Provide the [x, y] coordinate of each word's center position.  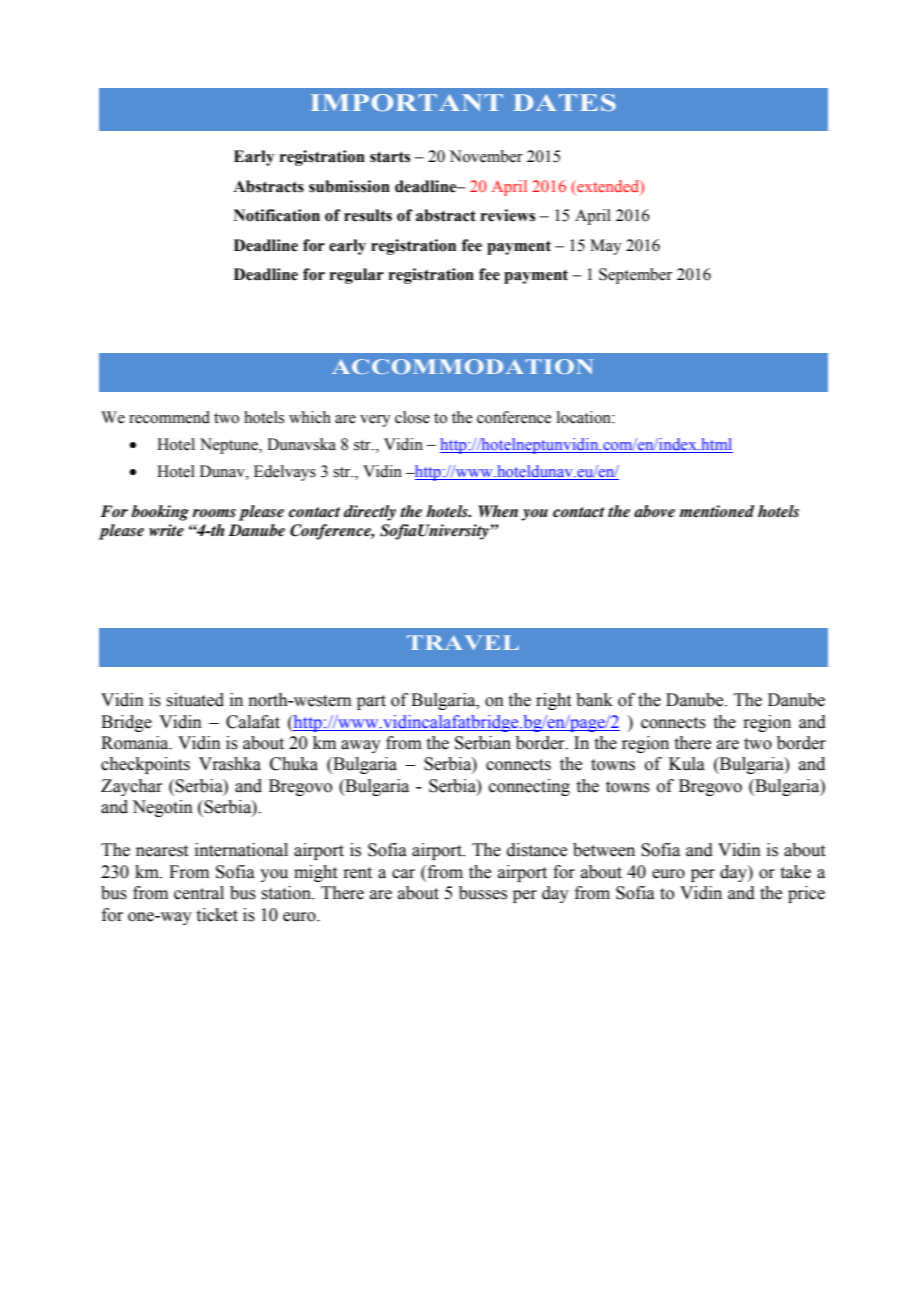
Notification [277, 215]
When [498, 511]
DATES [565, 102]
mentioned [716, 511]
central [199, 893]
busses [483, 893]
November [486, 156]
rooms [214, 513]
